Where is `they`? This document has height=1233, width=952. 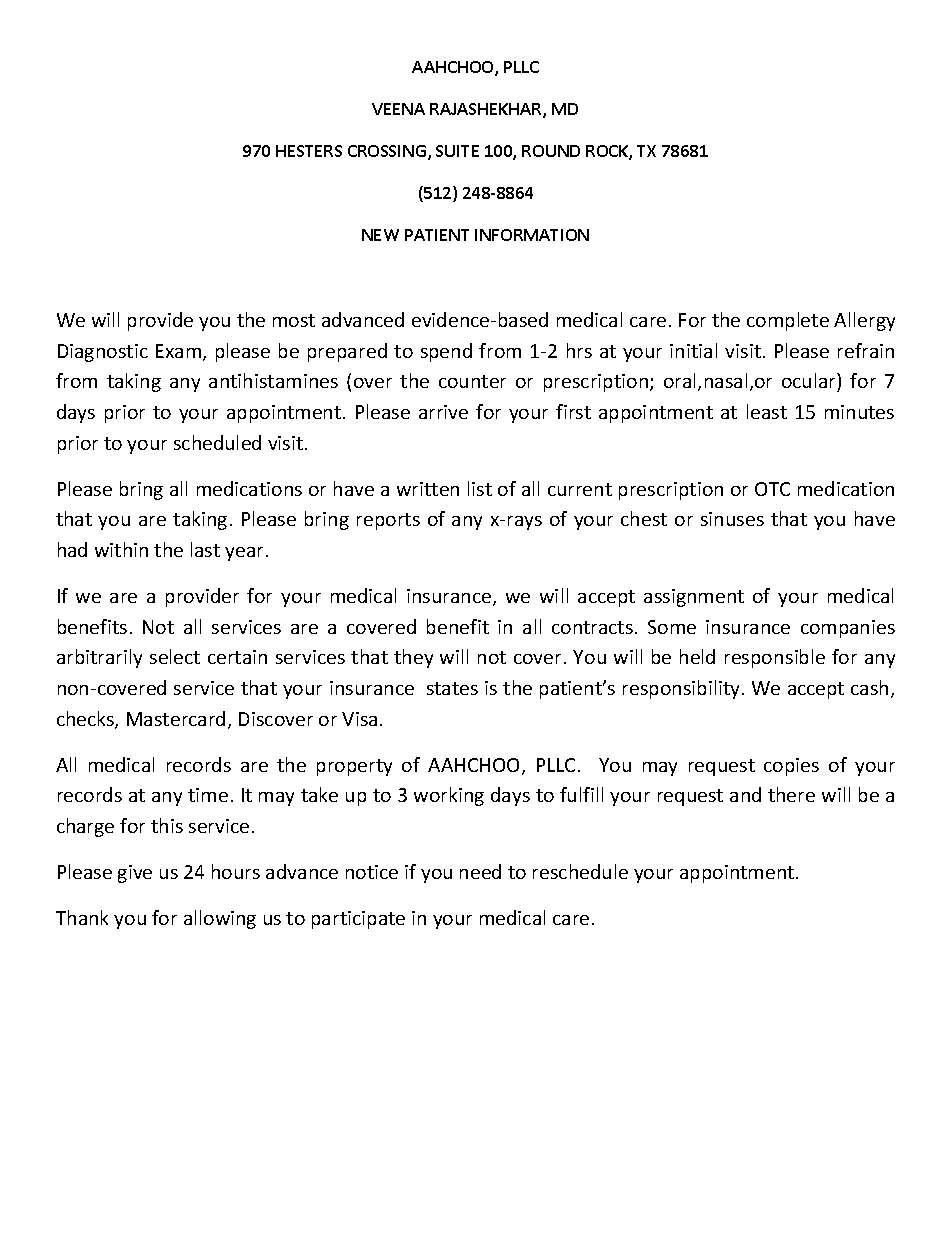
they is located at coordinates (413, 658).
